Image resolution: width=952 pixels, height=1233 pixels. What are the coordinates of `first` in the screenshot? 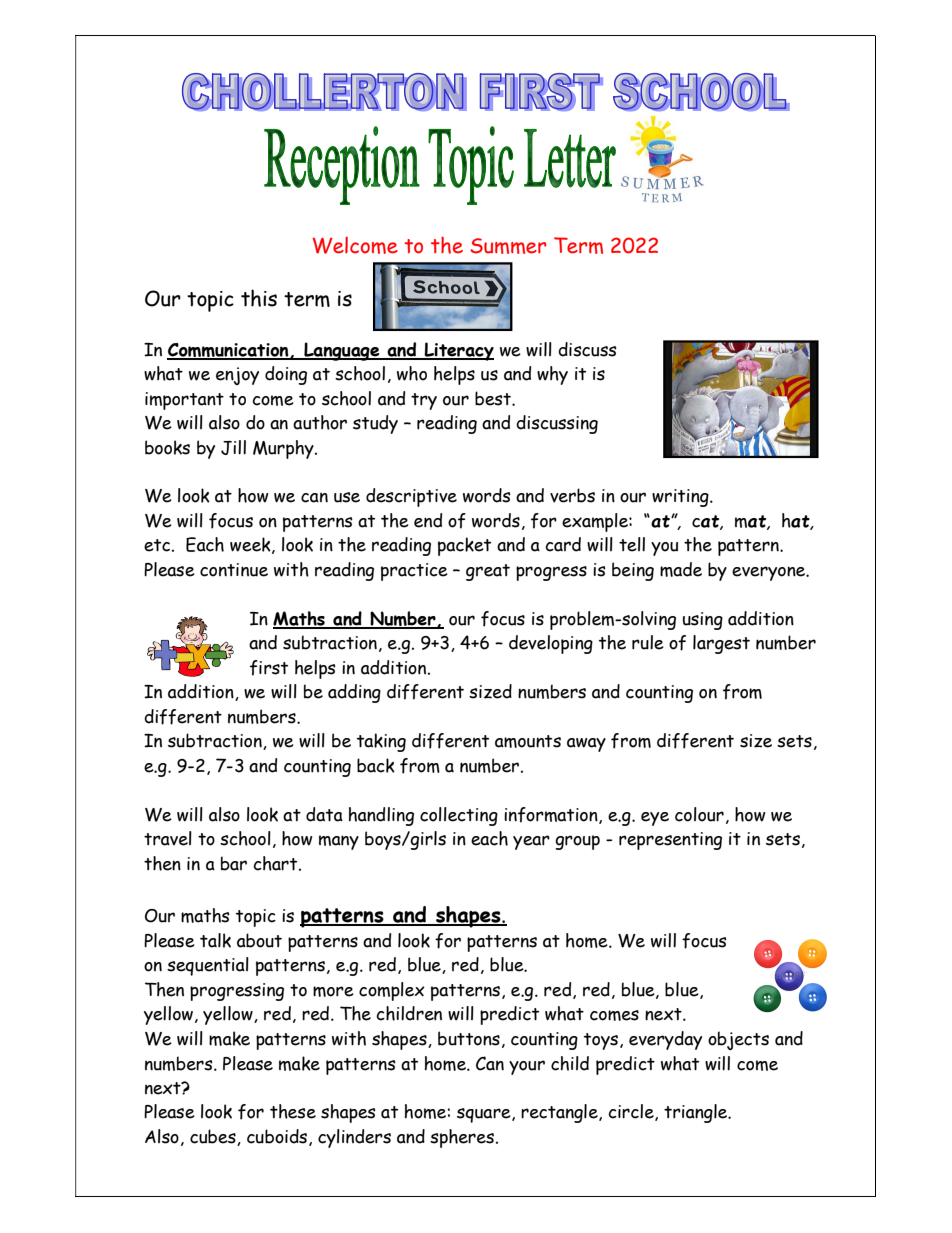 It's located at (269, 668).
